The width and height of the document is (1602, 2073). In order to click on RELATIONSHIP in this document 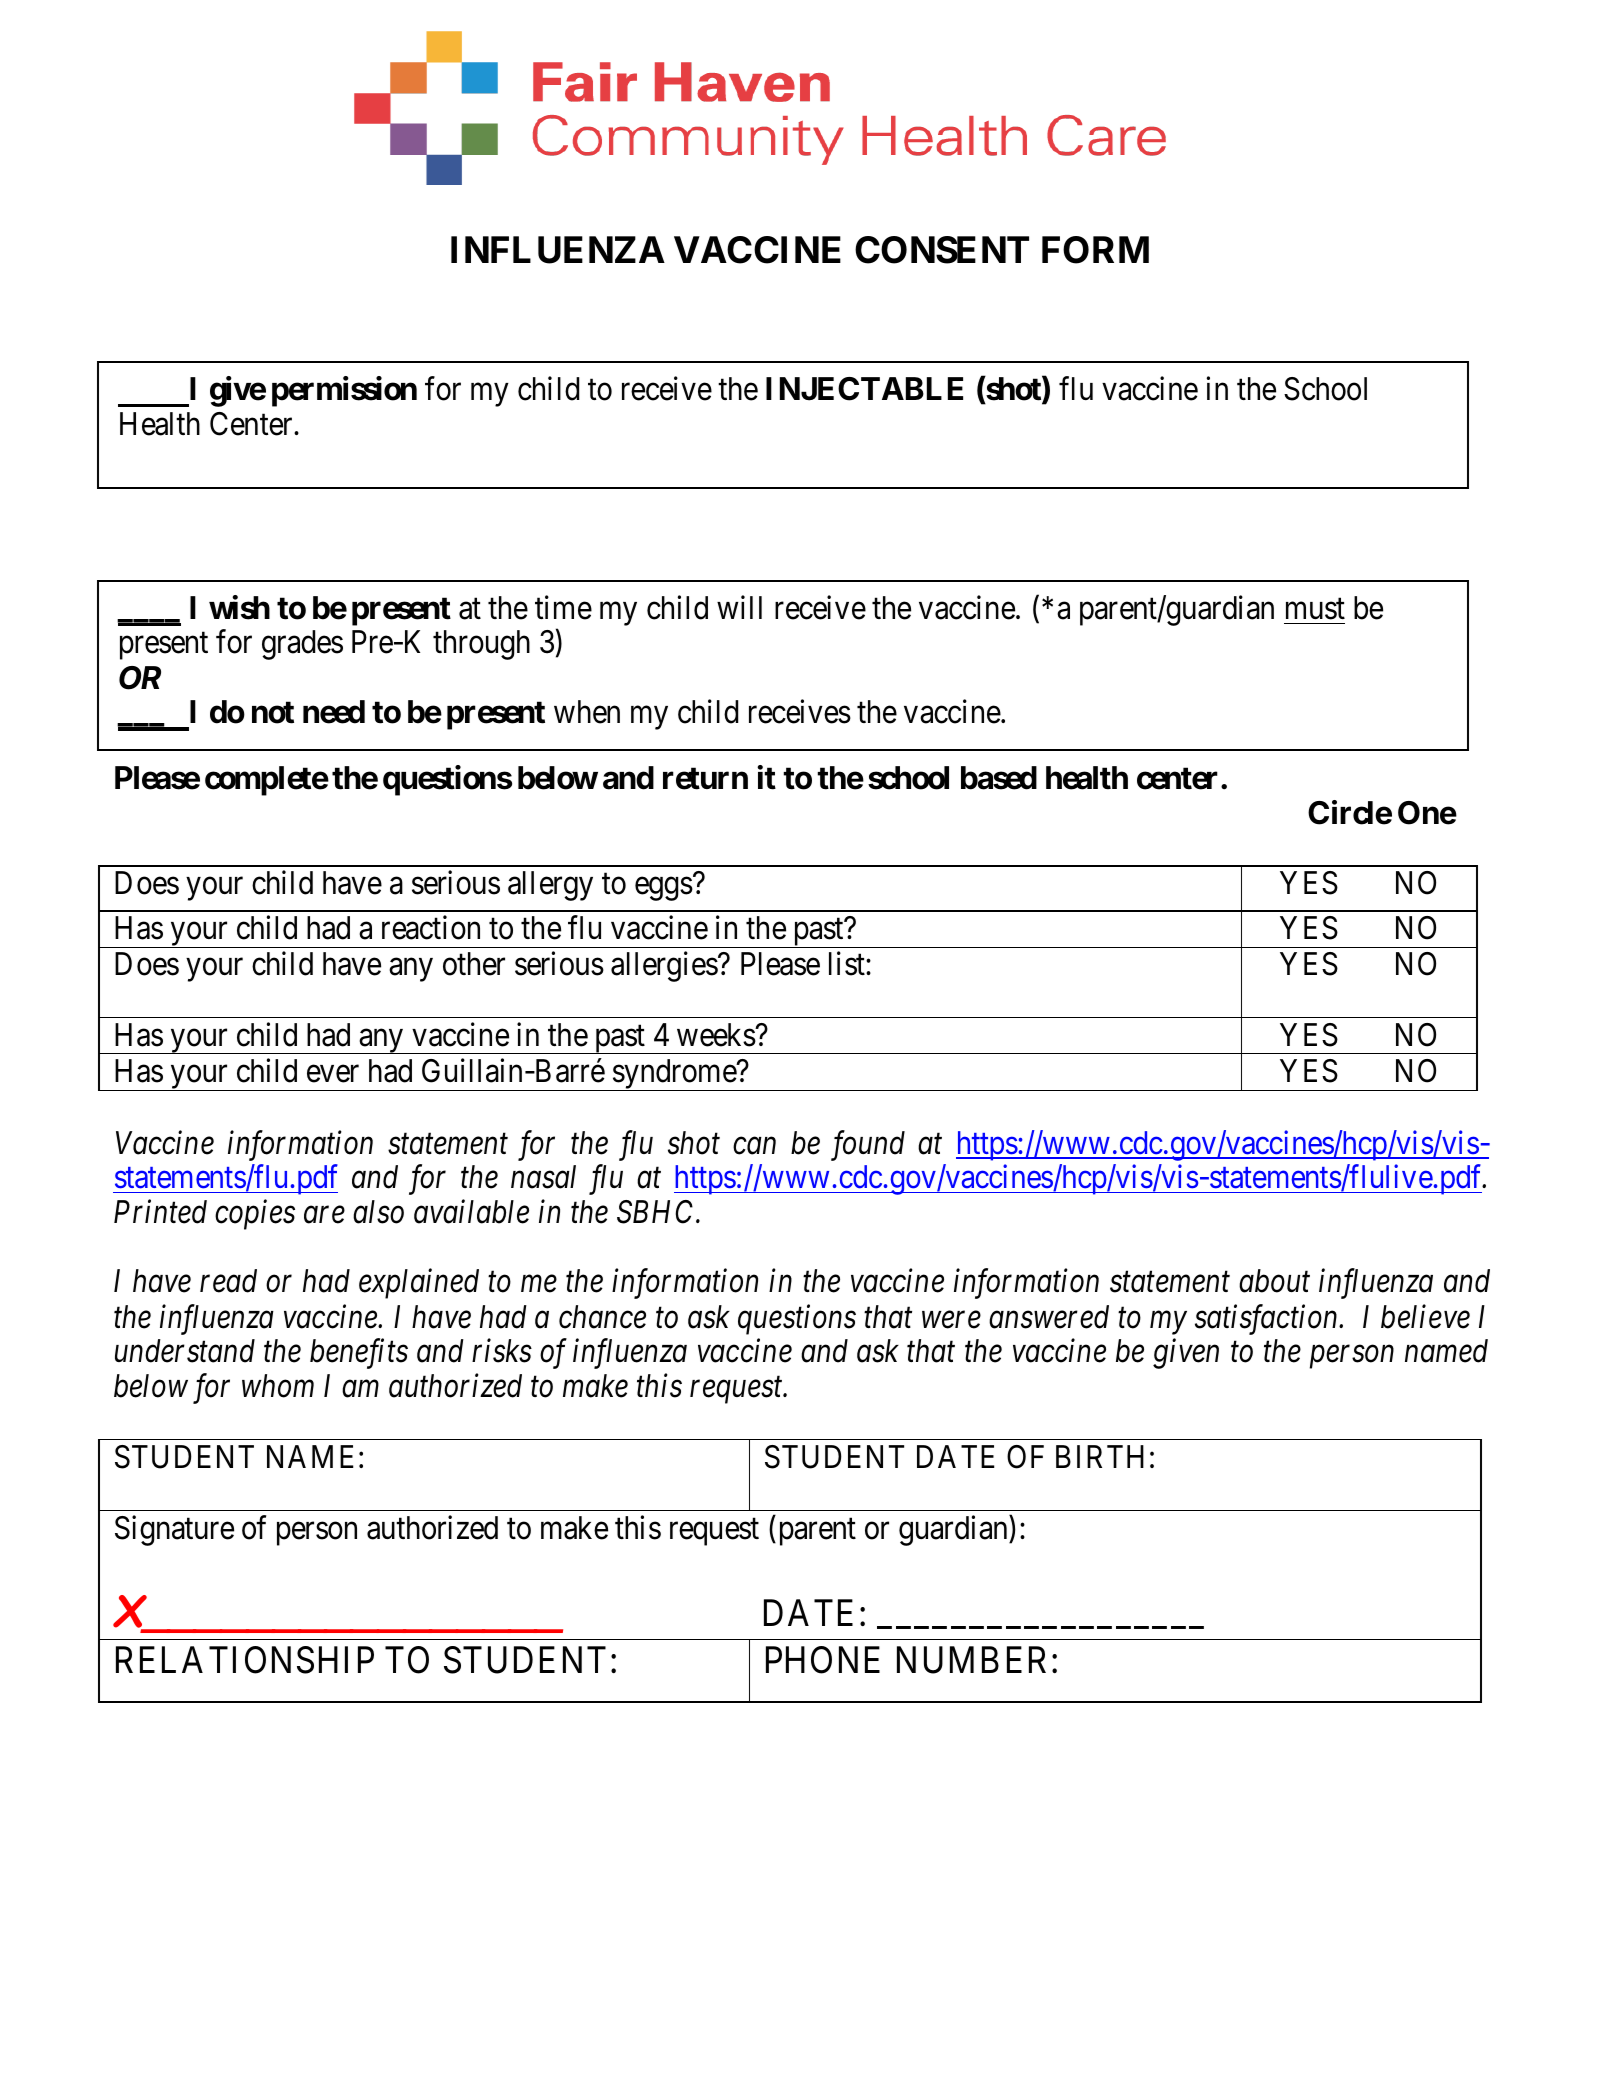, I will do `click(245, 1660)`.
